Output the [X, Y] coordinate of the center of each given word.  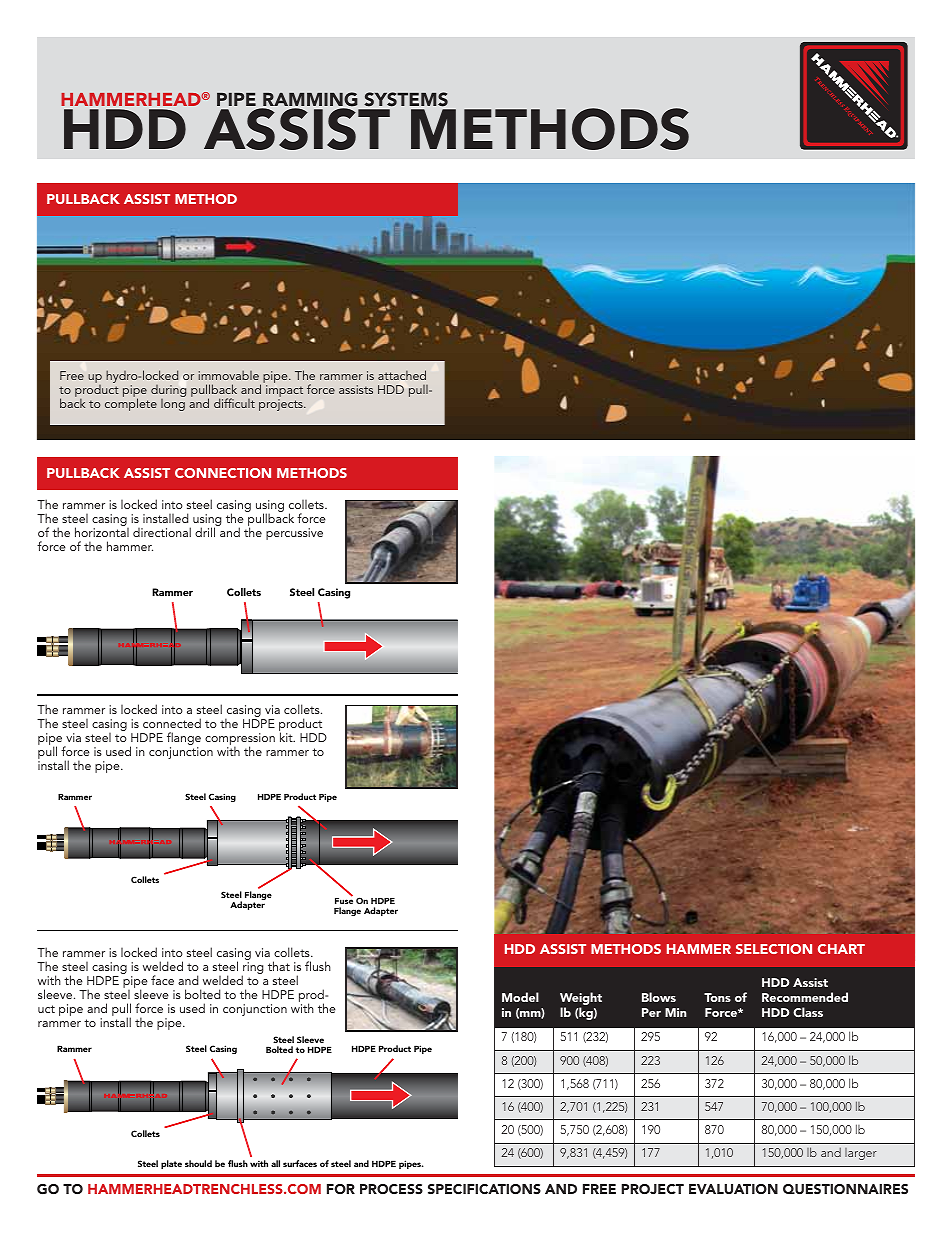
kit [287, 737]
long [173, 405]
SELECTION [774, 949]
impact [284, 392]
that [279, 966]
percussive [294, 534]
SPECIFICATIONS [484, 1189]
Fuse [344, 900]
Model [520, 997]
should [198, 1163]
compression [240, 740]
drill [205, 532]
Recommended [805, 997]
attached [402, 375]
